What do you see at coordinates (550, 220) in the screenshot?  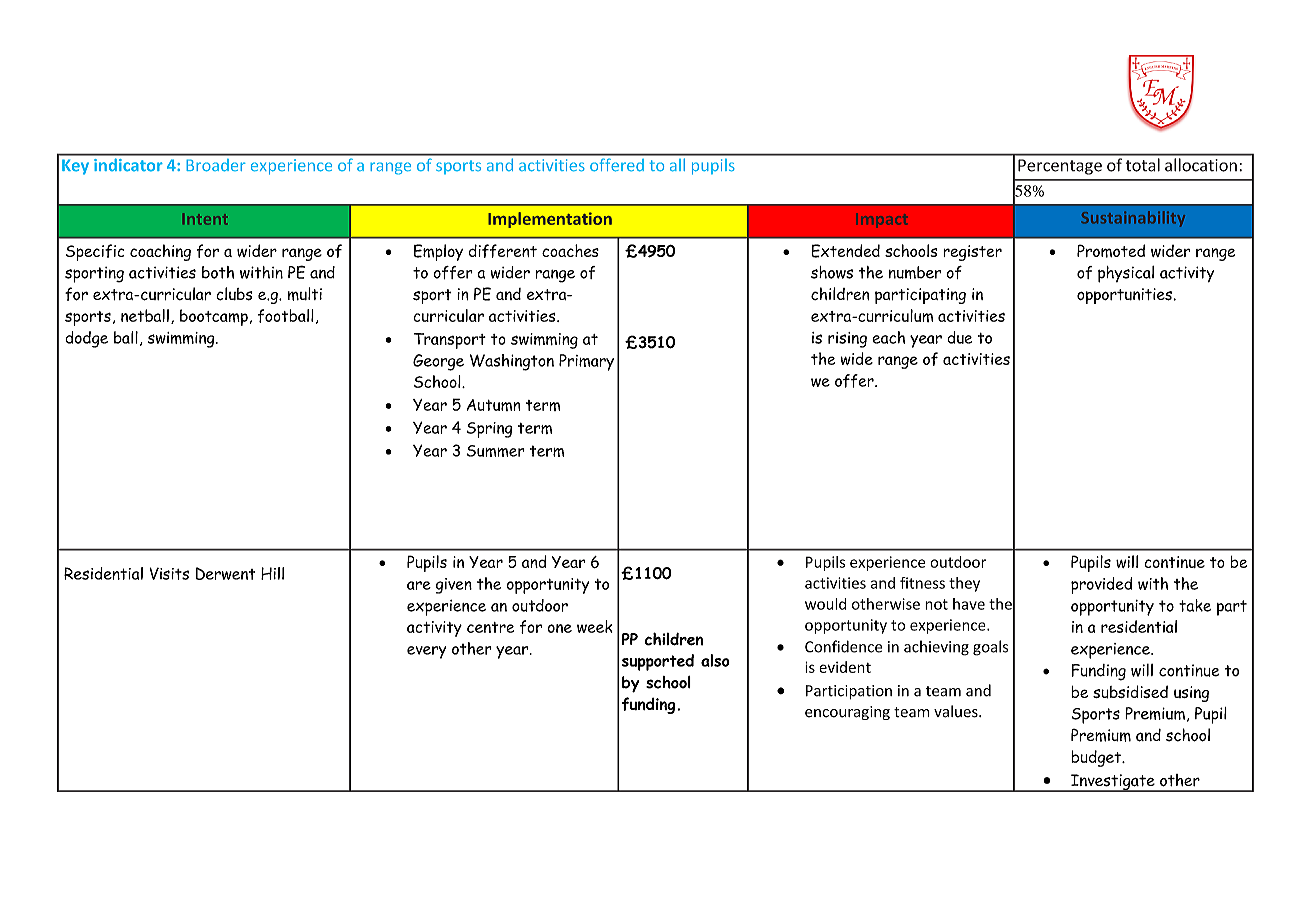 I see `Implementation` at bounding box center [550, 220].
